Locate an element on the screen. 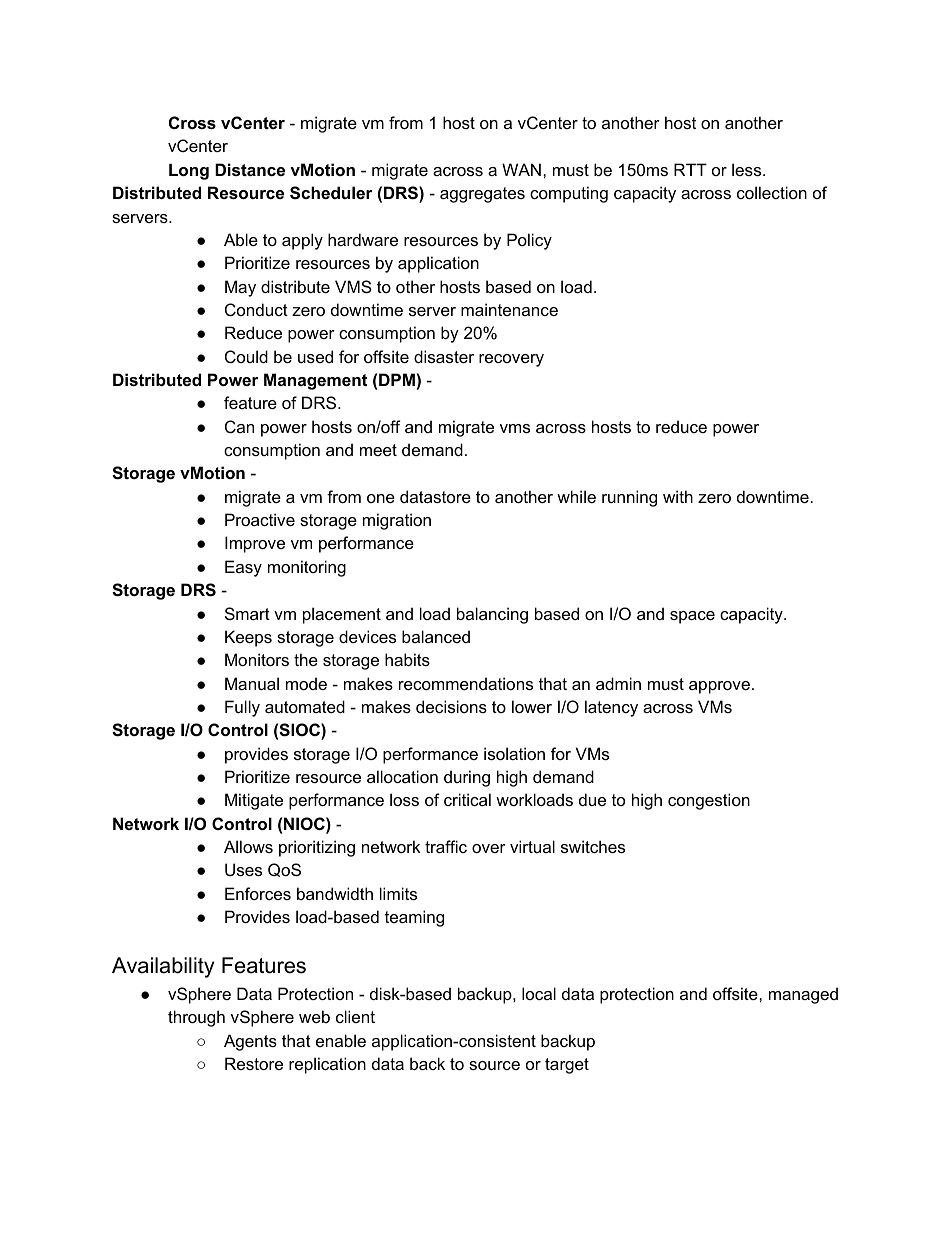 This screenshot has height=1233, width=952. aggregates is located at coordinates (482, 195).
